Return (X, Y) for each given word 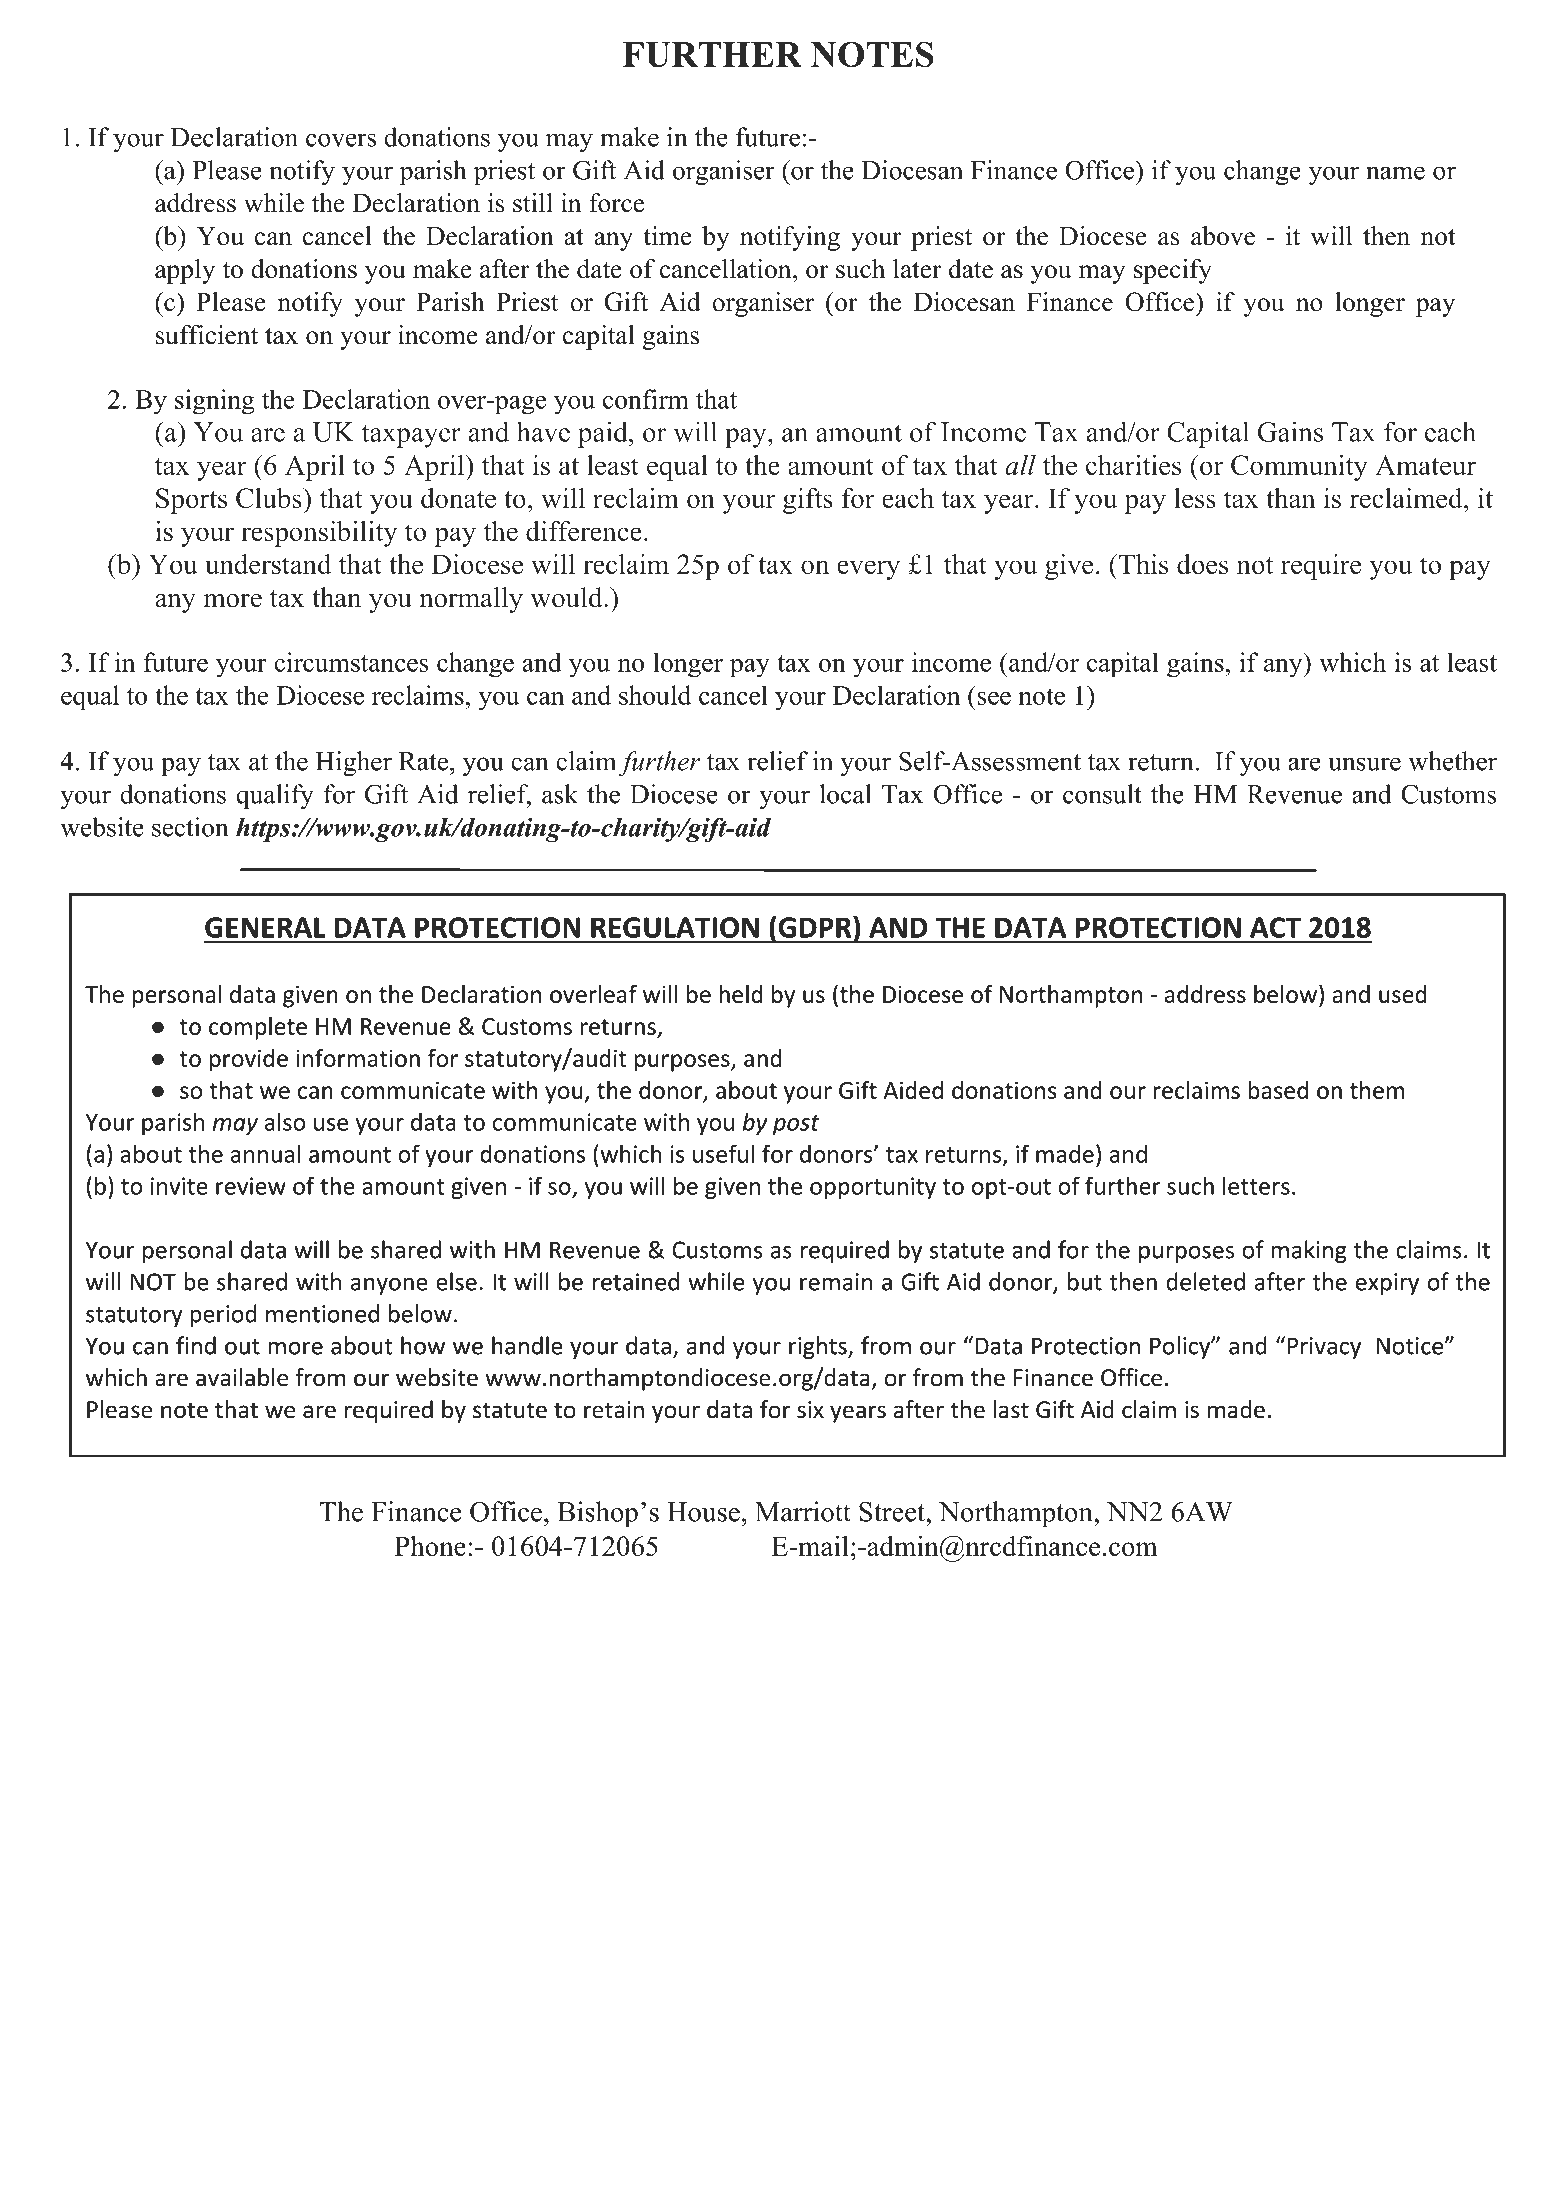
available (242, 1377)
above (1223, 236)
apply (185, 271)
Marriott (803, 1511)
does (1202, 564)
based (1278, 1090)
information (358, 1058)
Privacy (1324, 1348)
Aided (913, 1090)
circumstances (351, 662)
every (868, 570)
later (917, 269)
